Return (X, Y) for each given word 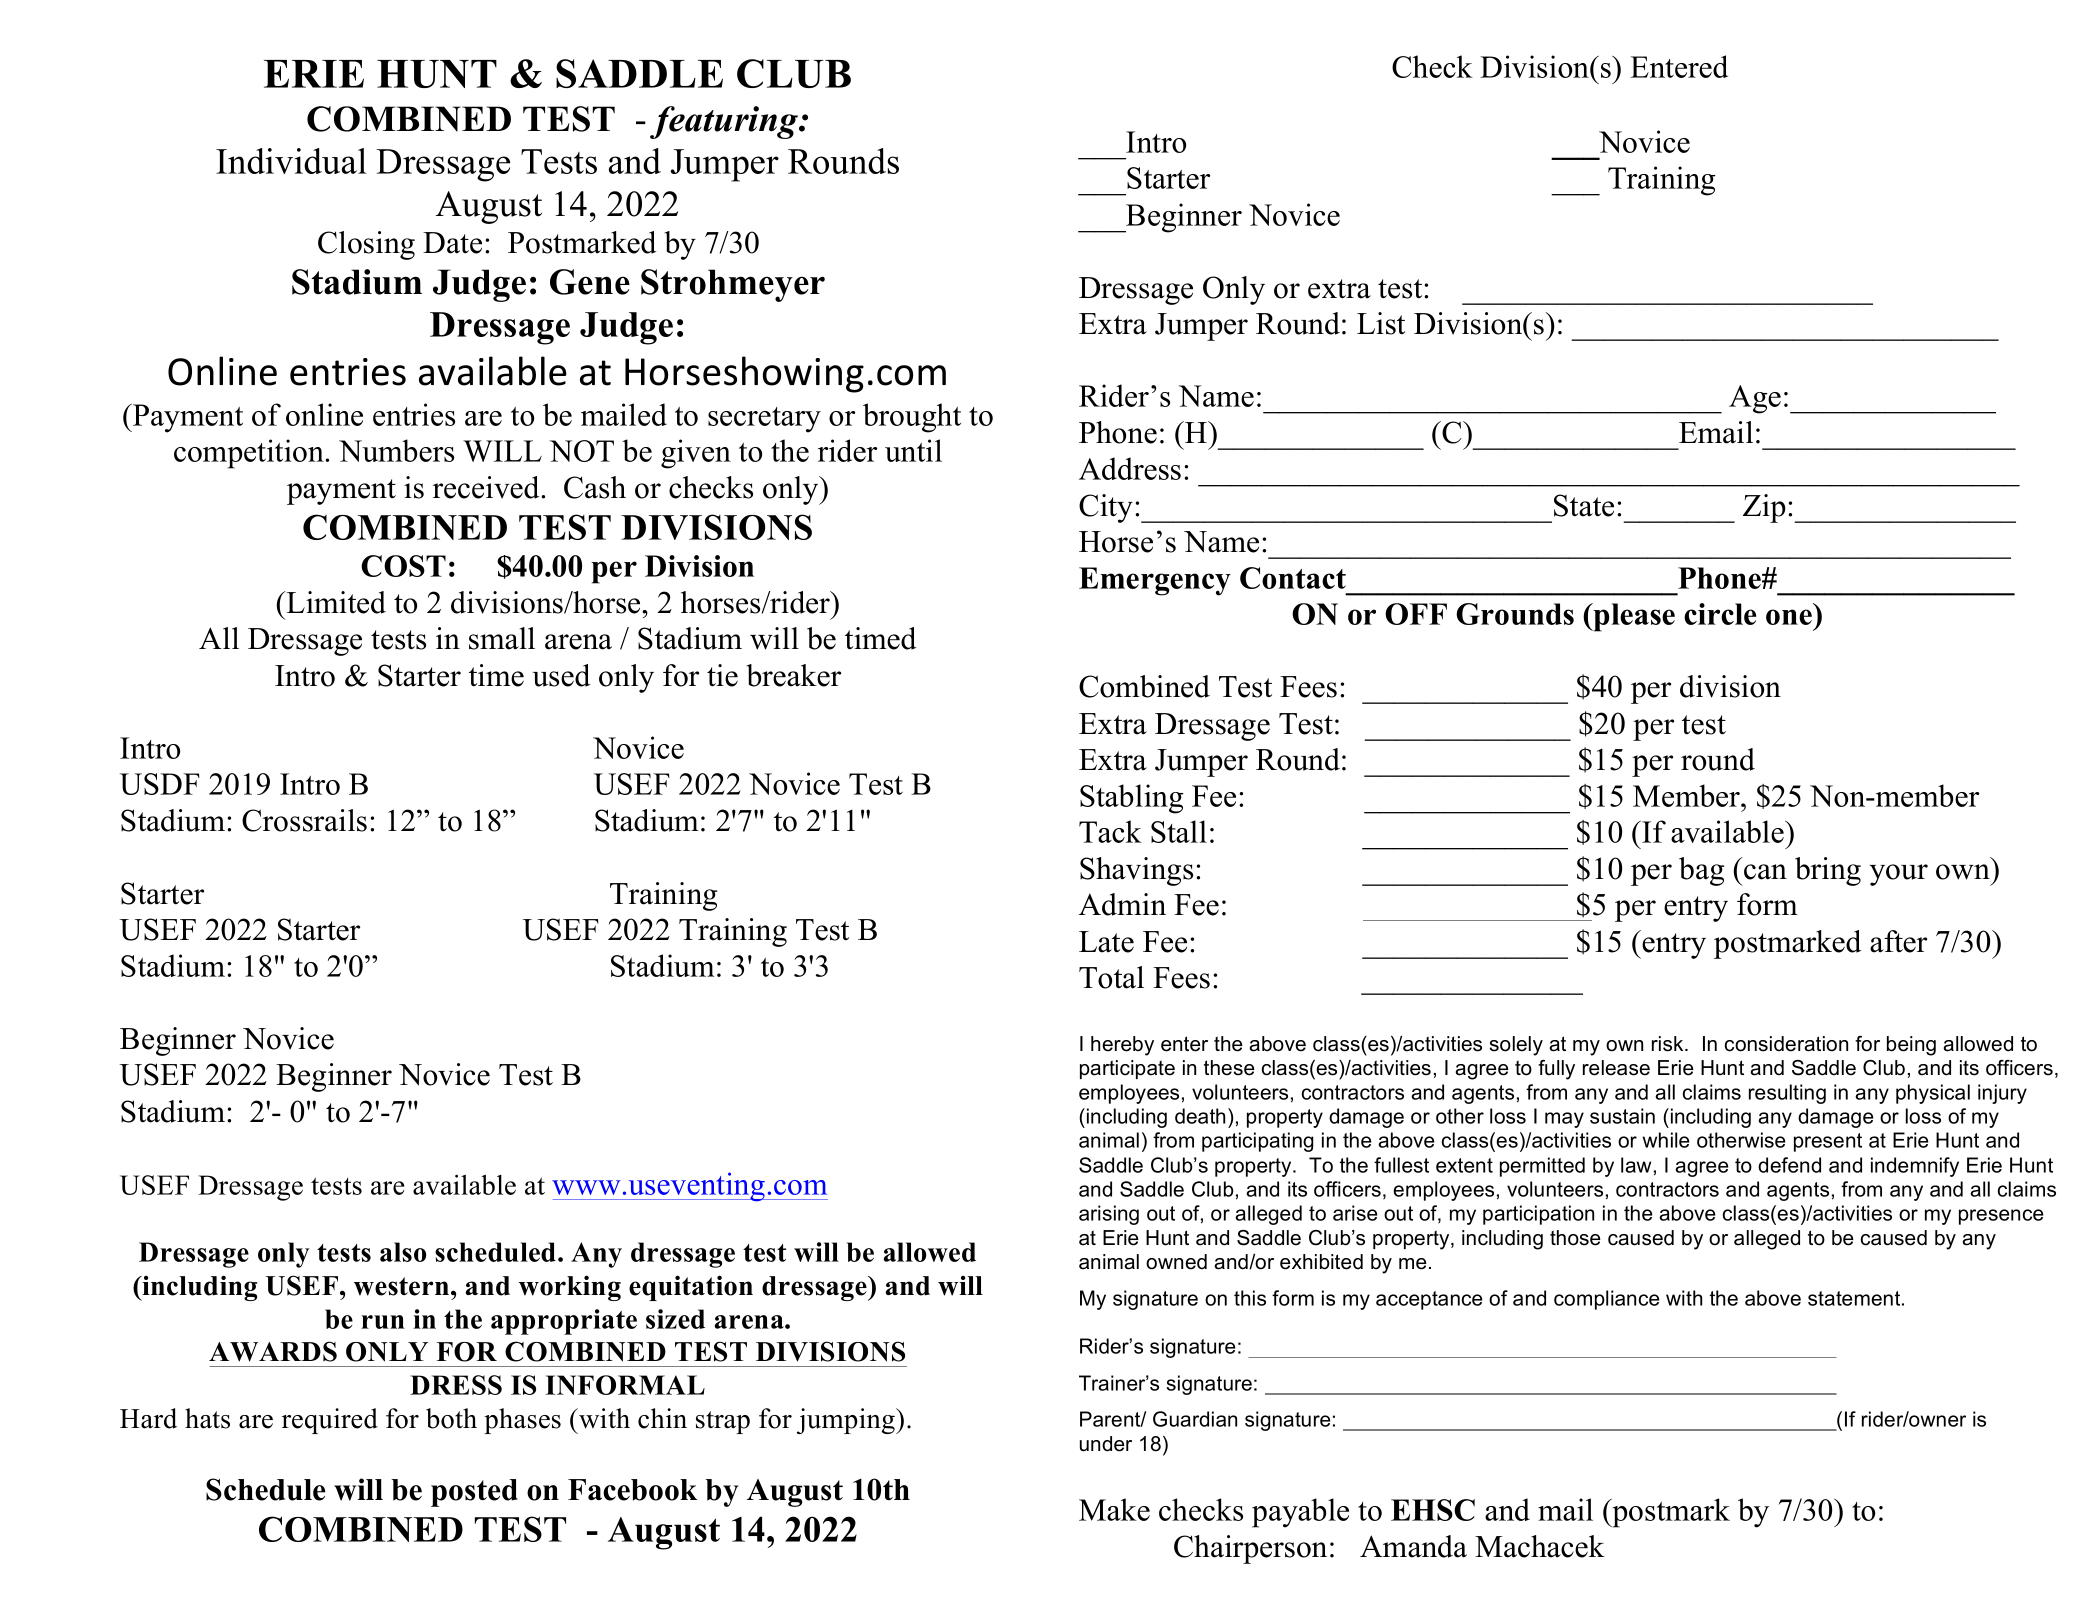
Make (1114, 1509)
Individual (291, 161)
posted (474, 1493)
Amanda (1413, 1546)
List (1381, 323)
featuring (725, 122)
